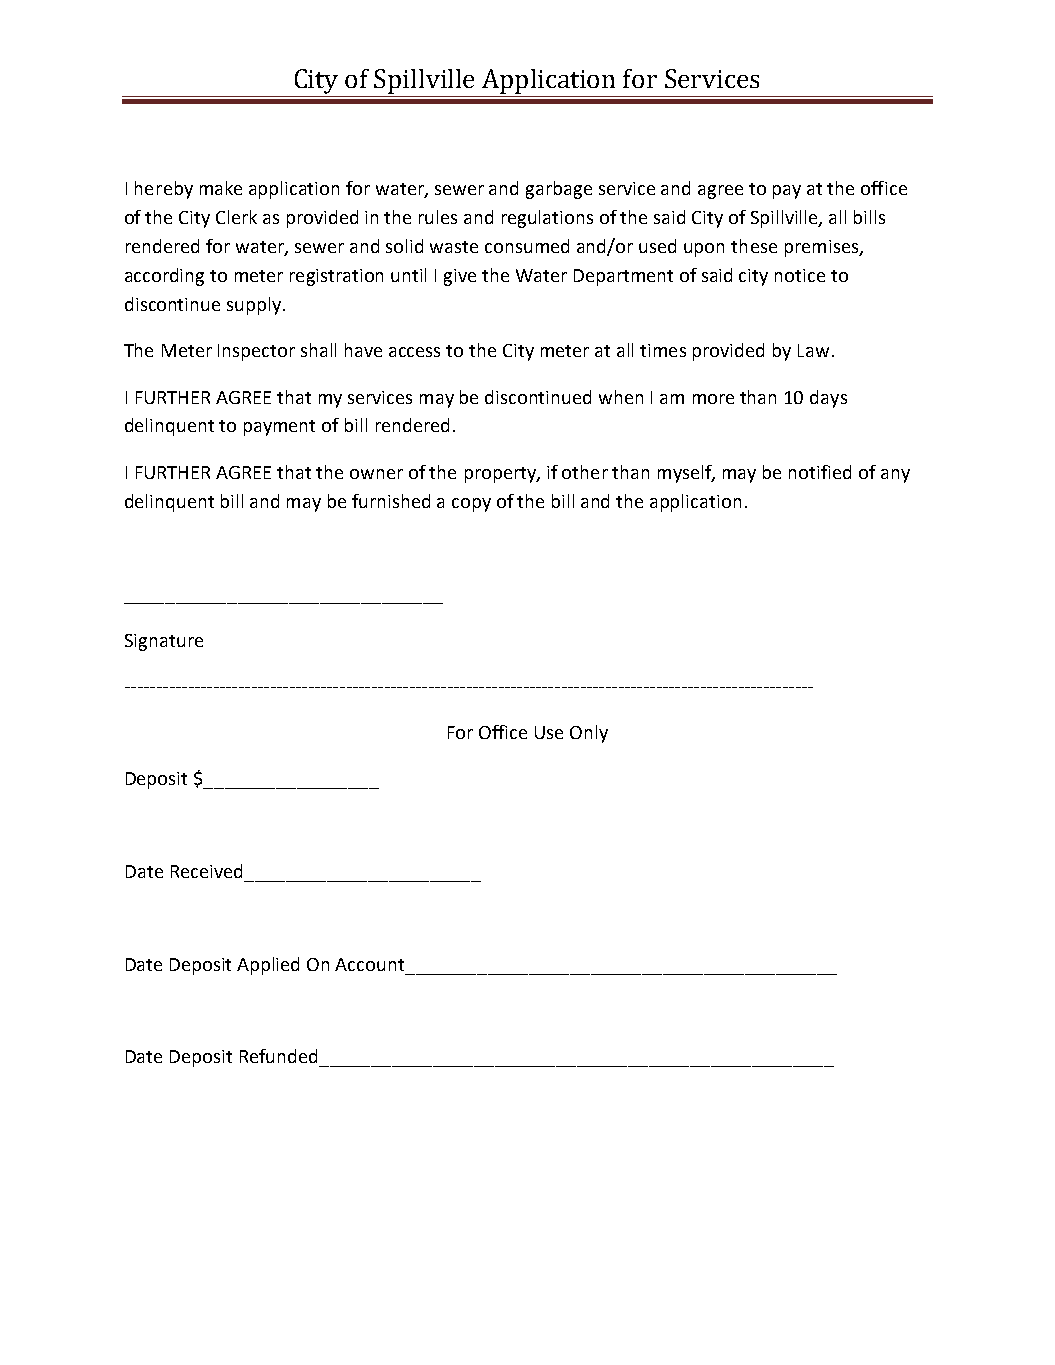  I want to click on any, so click(895, 476).
